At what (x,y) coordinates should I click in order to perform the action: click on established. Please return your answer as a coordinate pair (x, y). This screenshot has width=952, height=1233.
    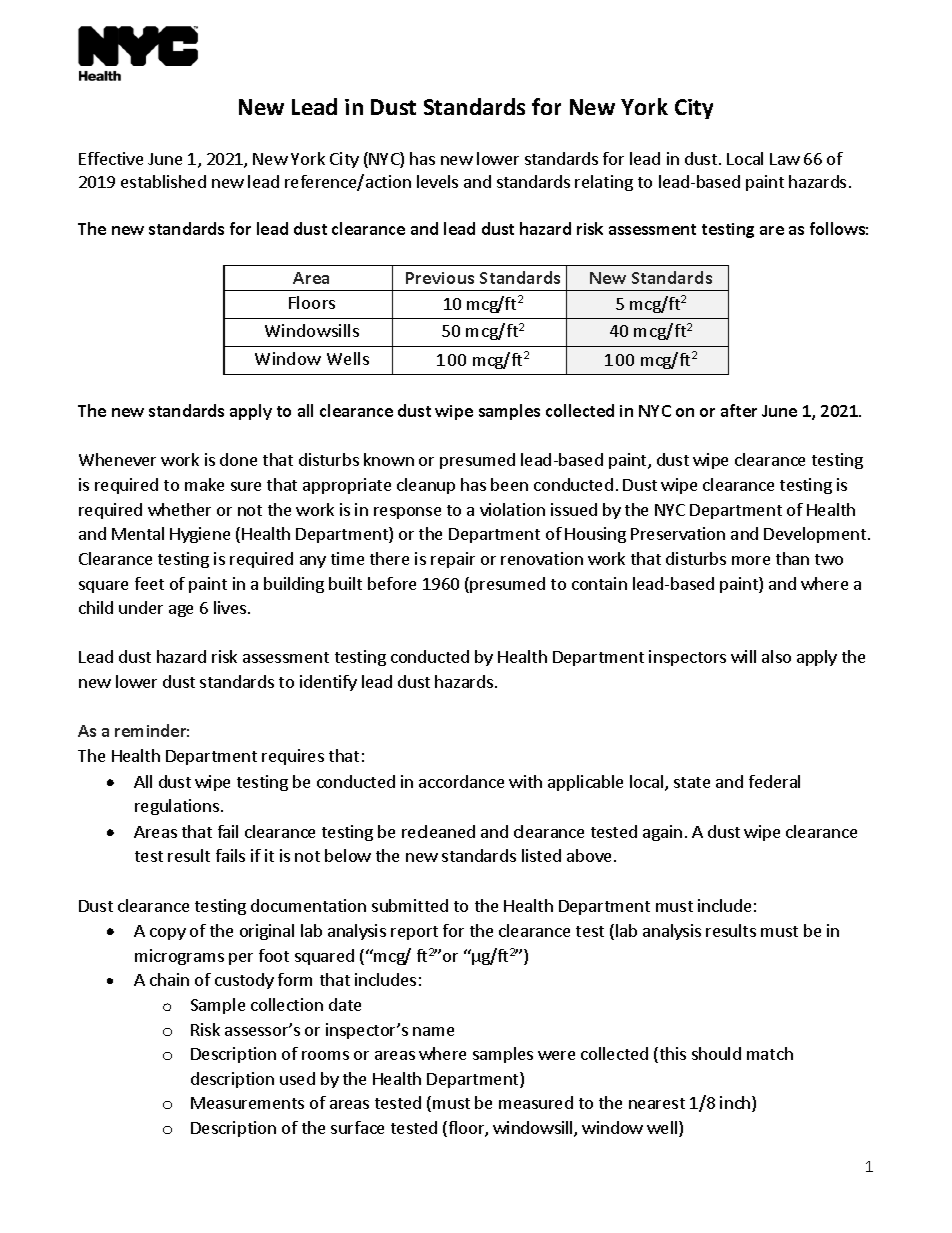
    Looking at the image, I should click on (163, 181).
